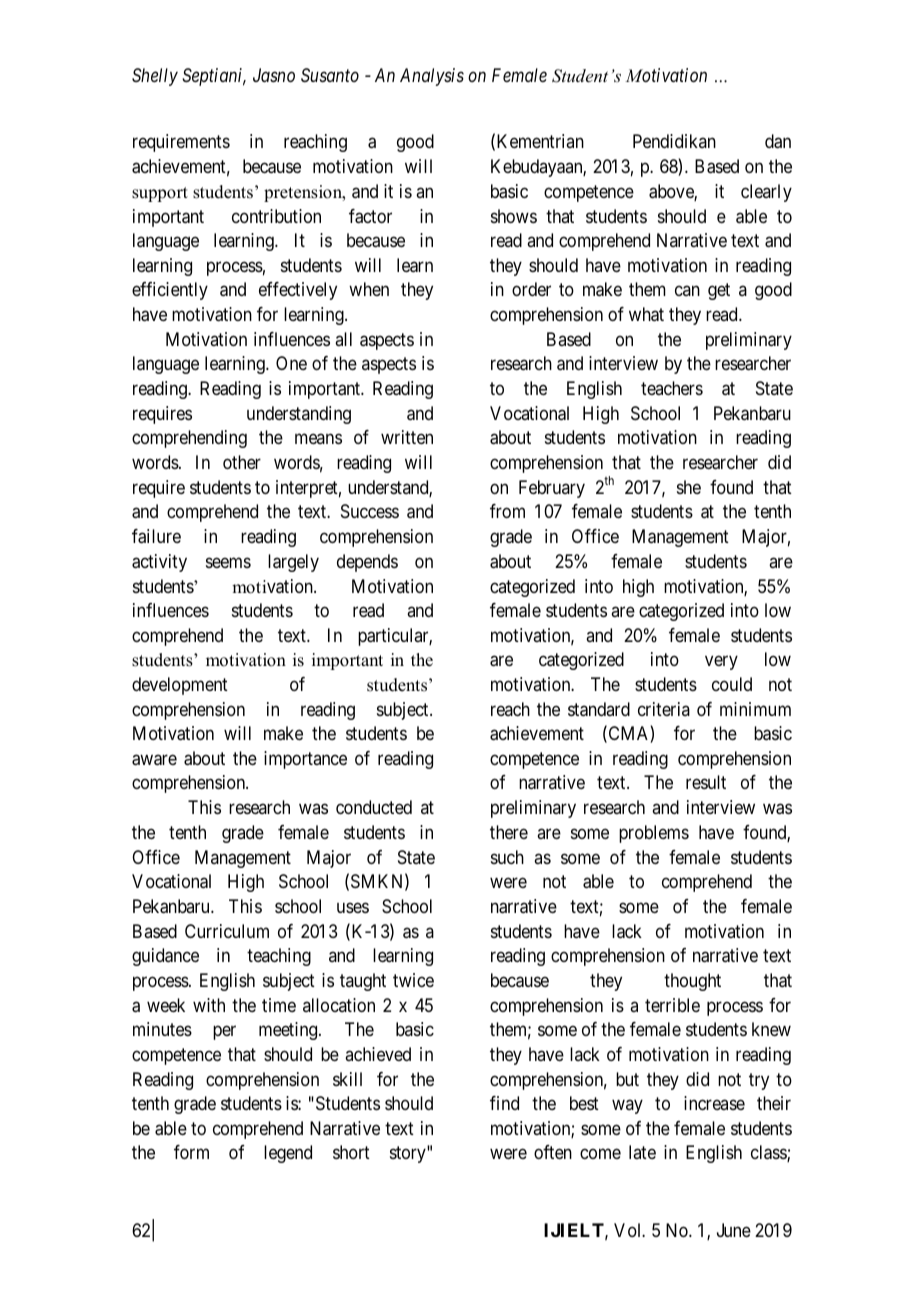  Describe the element at coordinates (674, 141) in the document. I see `Pendidikan` at that location.
